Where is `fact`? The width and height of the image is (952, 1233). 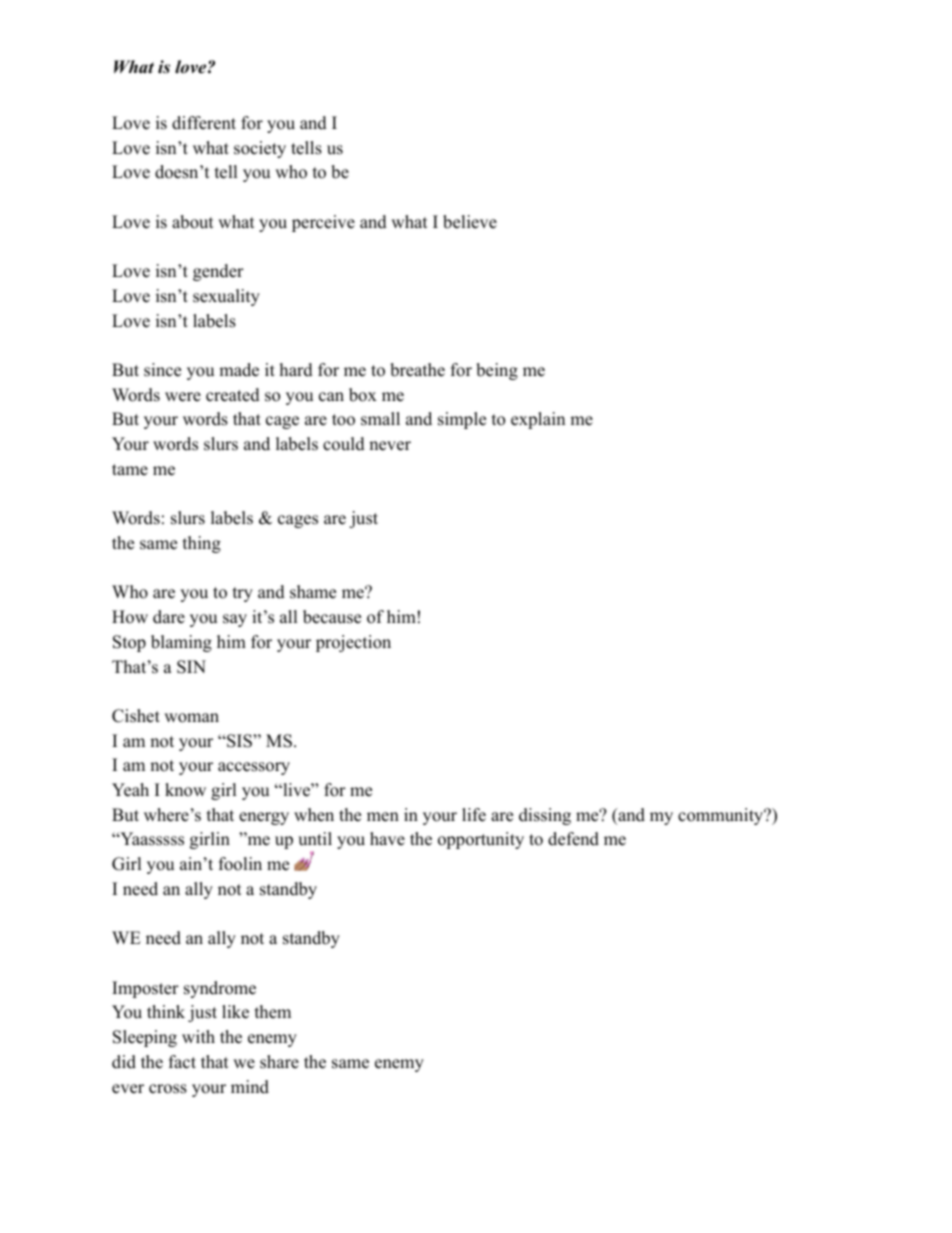
fact is located at coordinates (182, 1062).
